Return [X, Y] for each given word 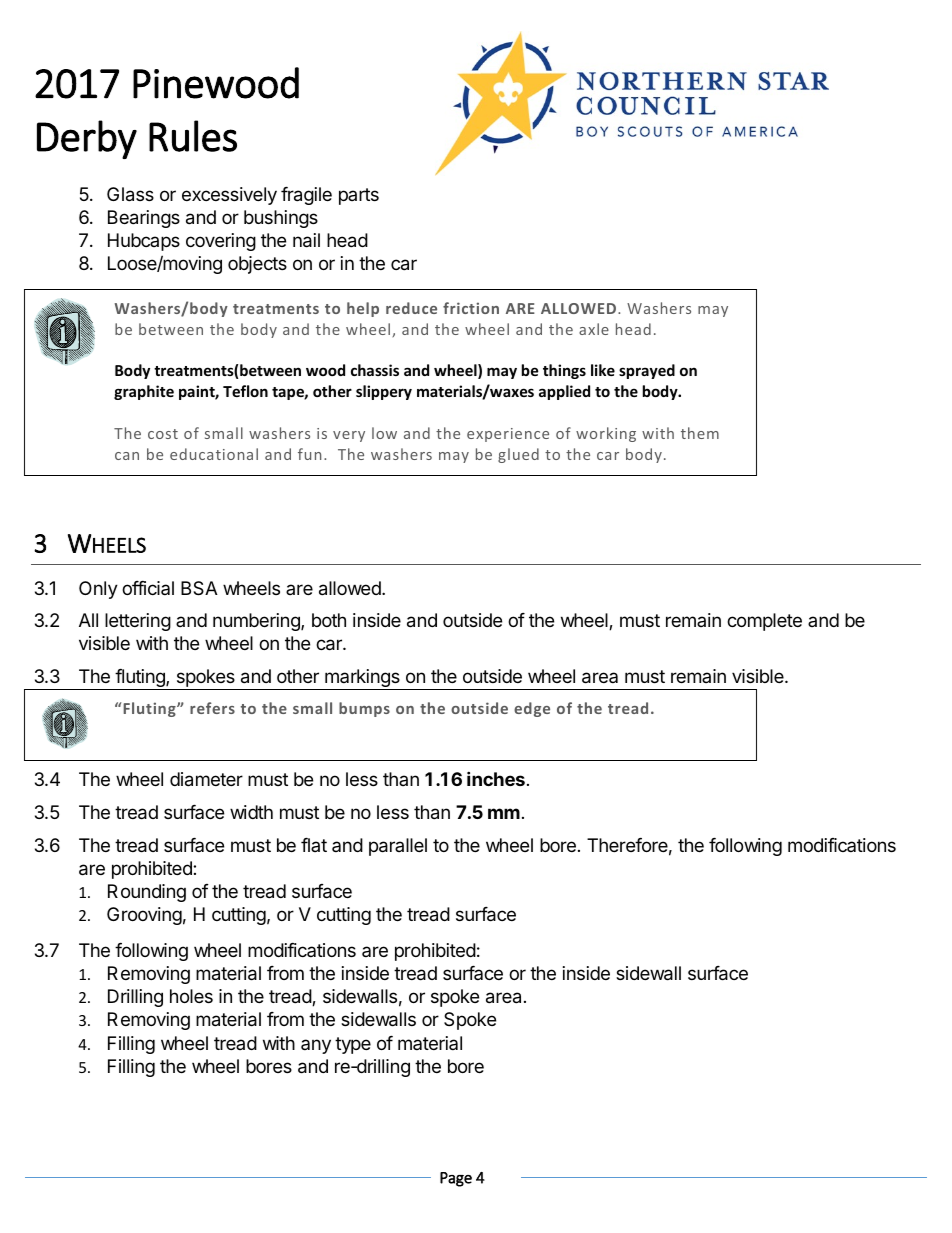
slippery [384, 392]
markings [362, 679]
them [700, 433]
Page [456, 1179]
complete [764, 622]
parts [359, 196]
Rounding [147, 893]
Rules [193, 136]
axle [594, 329]
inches [496, 778]
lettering [138, 622]
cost [163, 434]
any [316, 1046]
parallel [398, 847]
